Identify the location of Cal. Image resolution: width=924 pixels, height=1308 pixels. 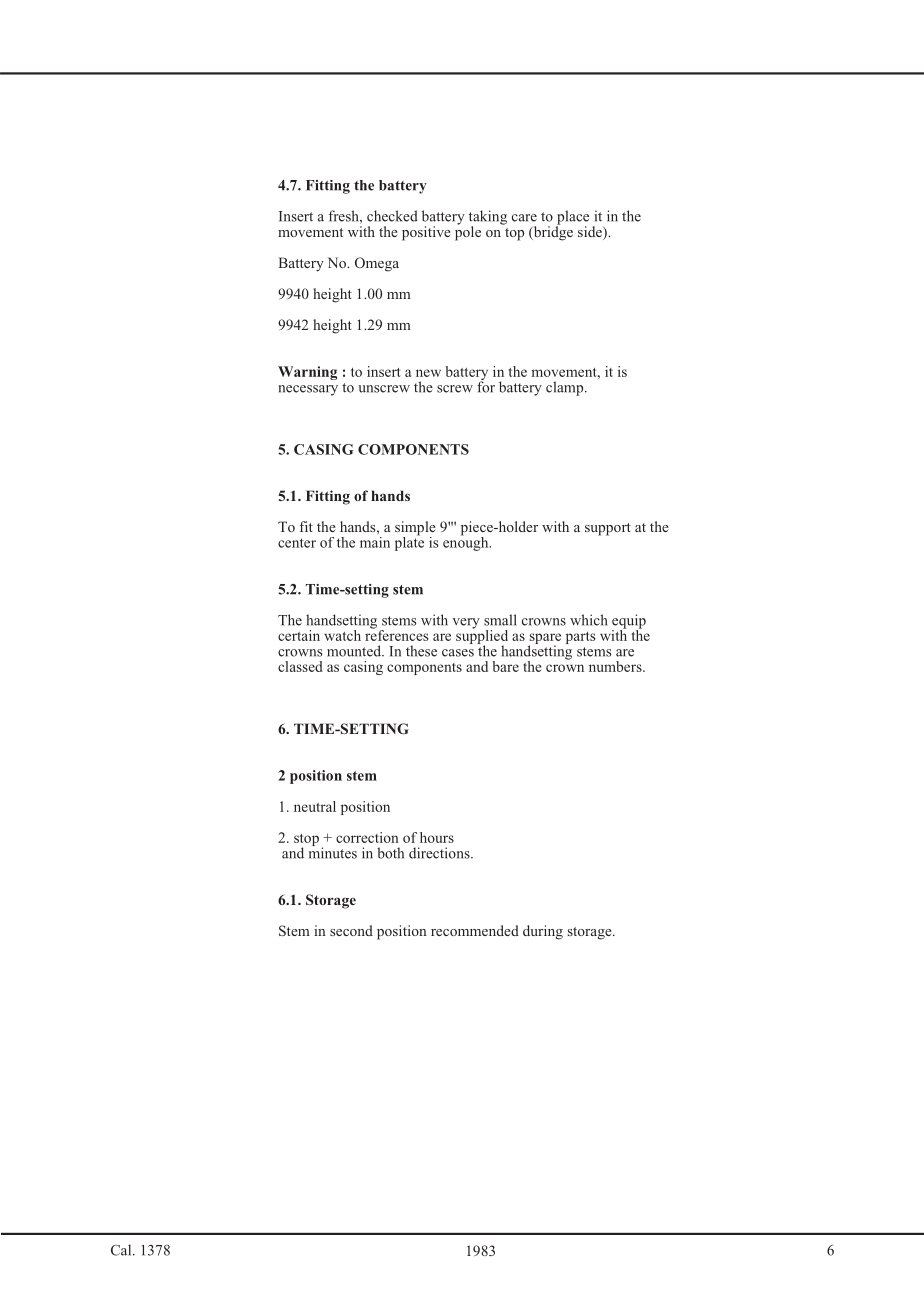
(122, 1250).
